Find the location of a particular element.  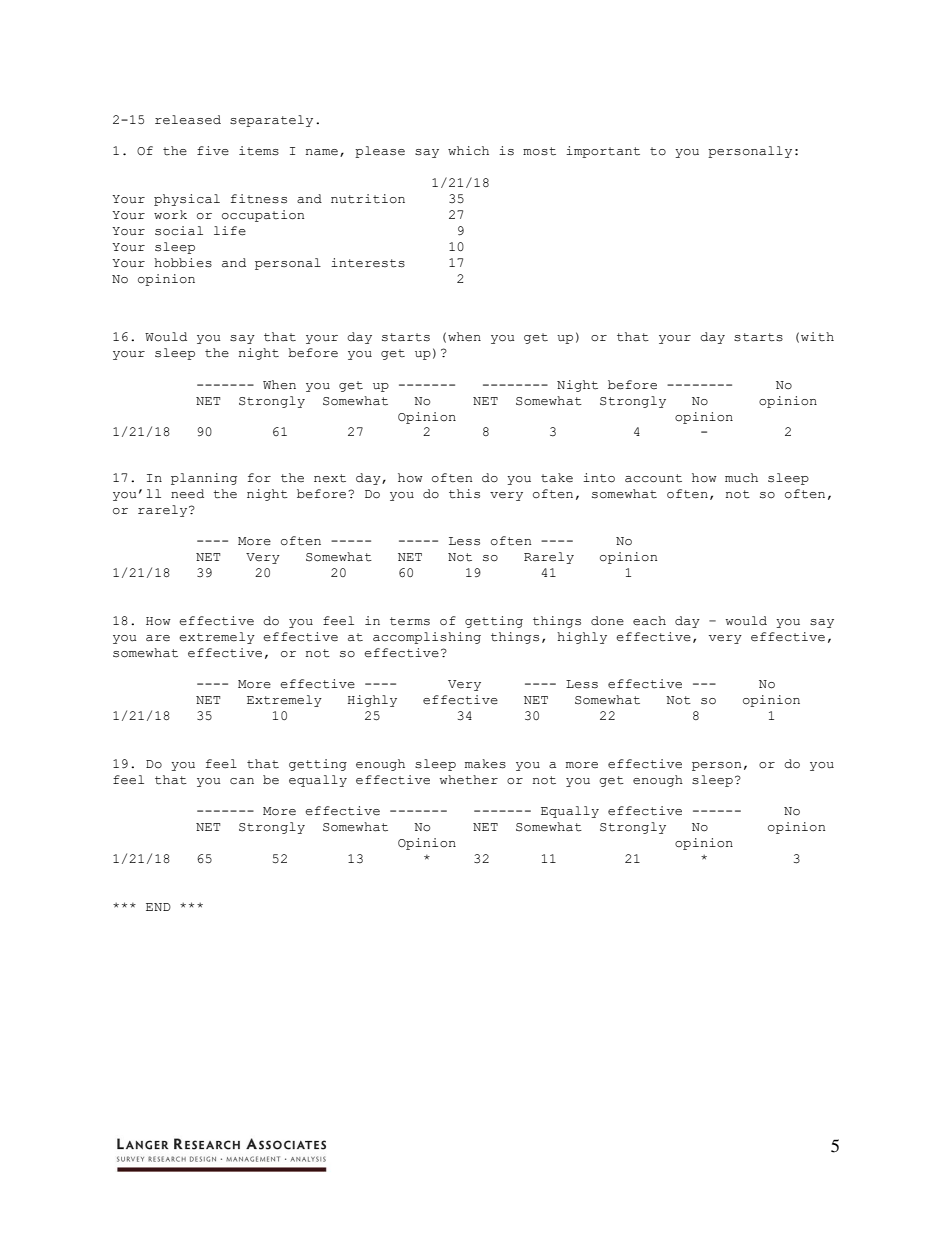

need is located at coordinates (187, 494).
